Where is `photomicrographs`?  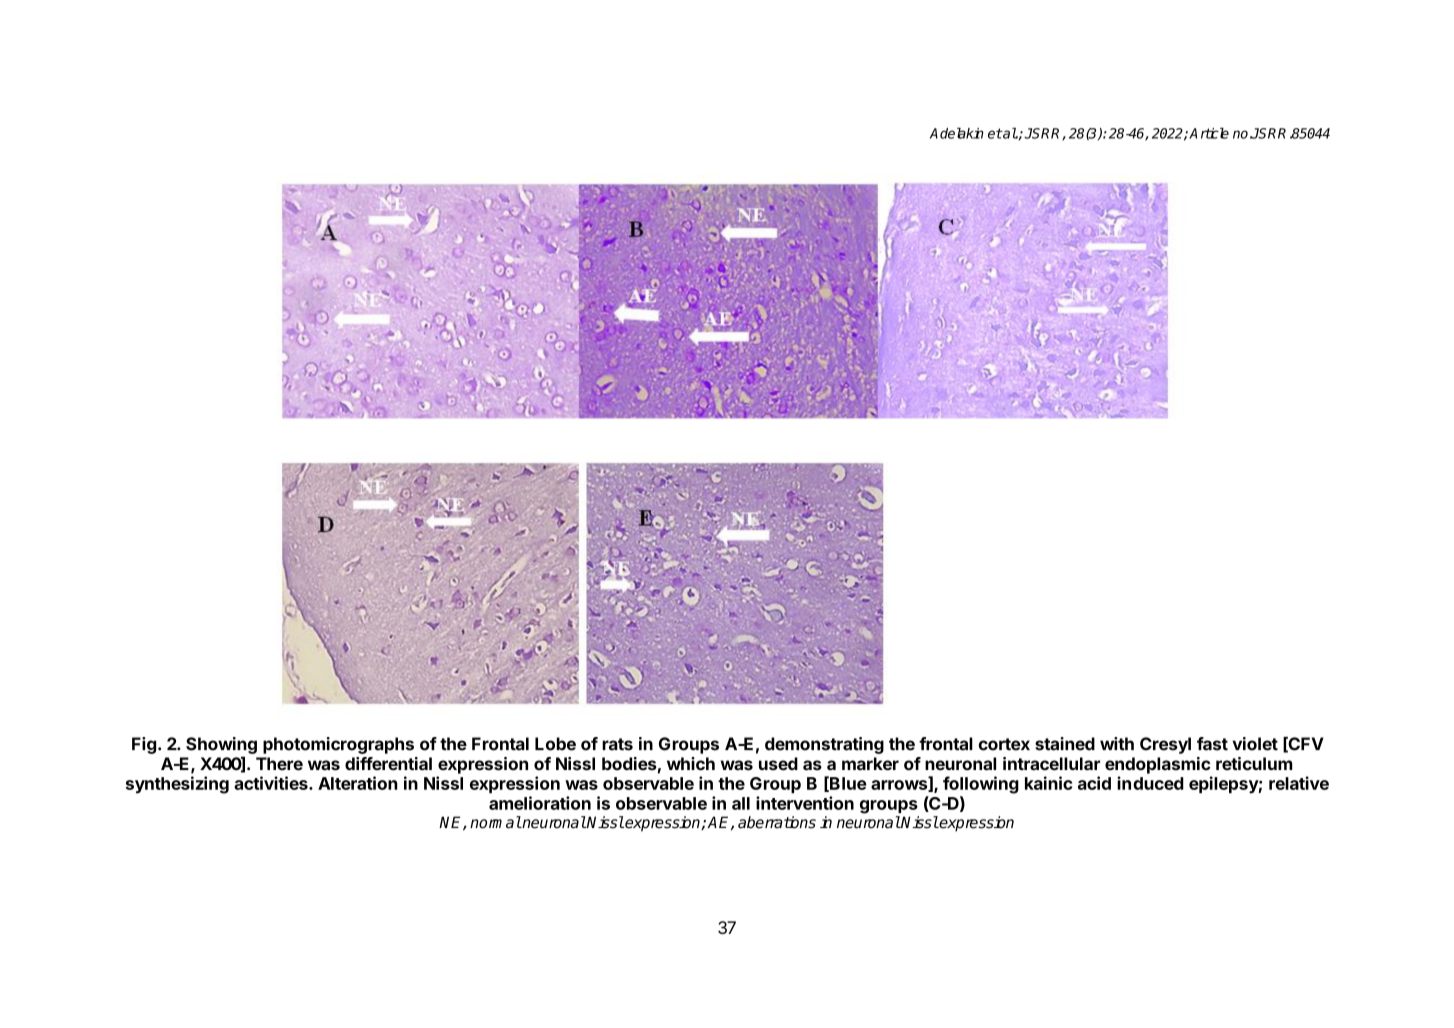 photomicrographs is located at coordinates (338, 745).
